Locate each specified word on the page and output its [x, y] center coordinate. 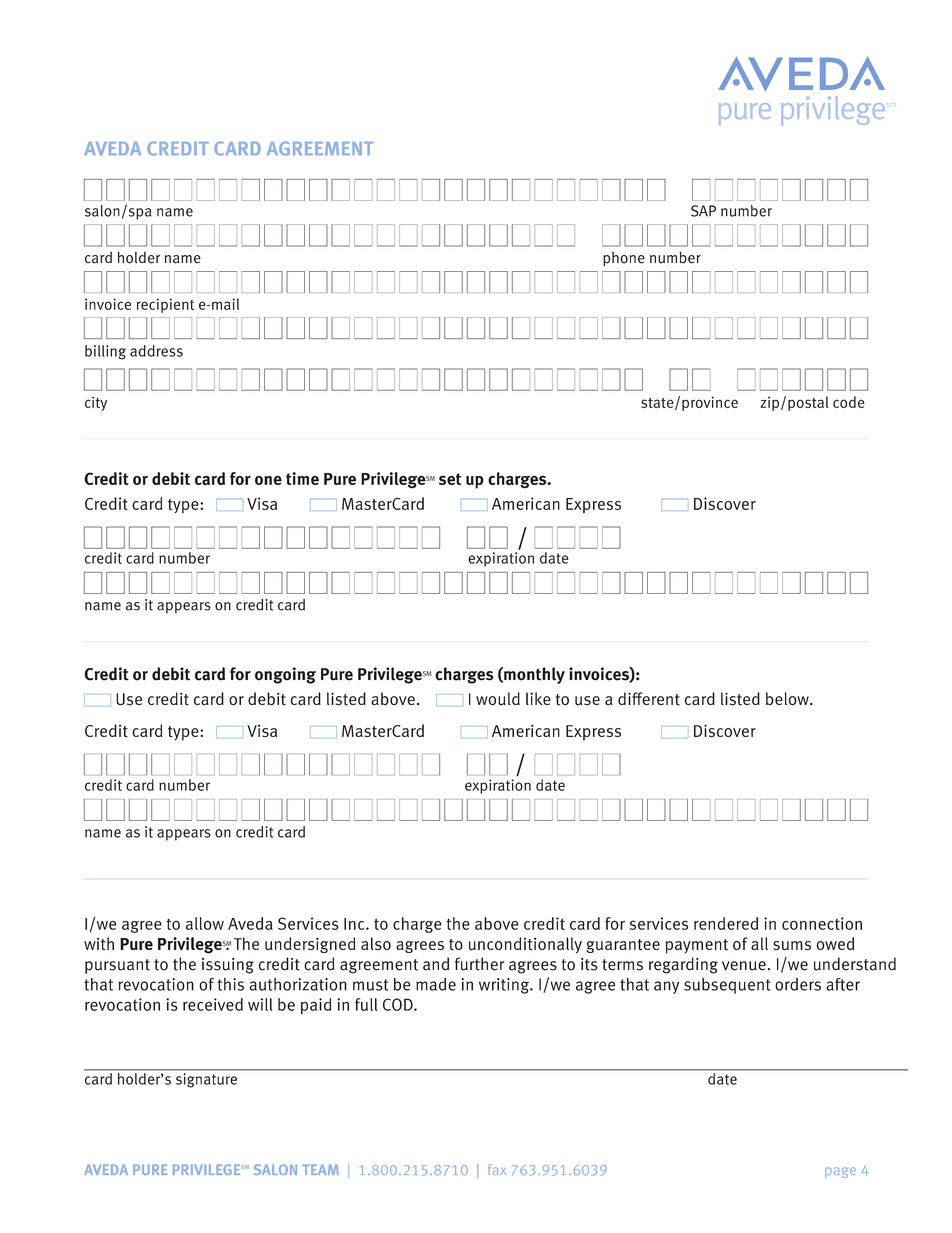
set [450, 479]
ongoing [285, 675]
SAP [703, 211]
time [302, 478]
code [849, 402]
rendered [726, 923]
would [498, 699]
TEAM [320, 1169]
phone [624, 259]
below [788, 699]
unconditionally [525, 945]
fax [497, 1169]
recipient [165, 305]
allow [205, 923]
